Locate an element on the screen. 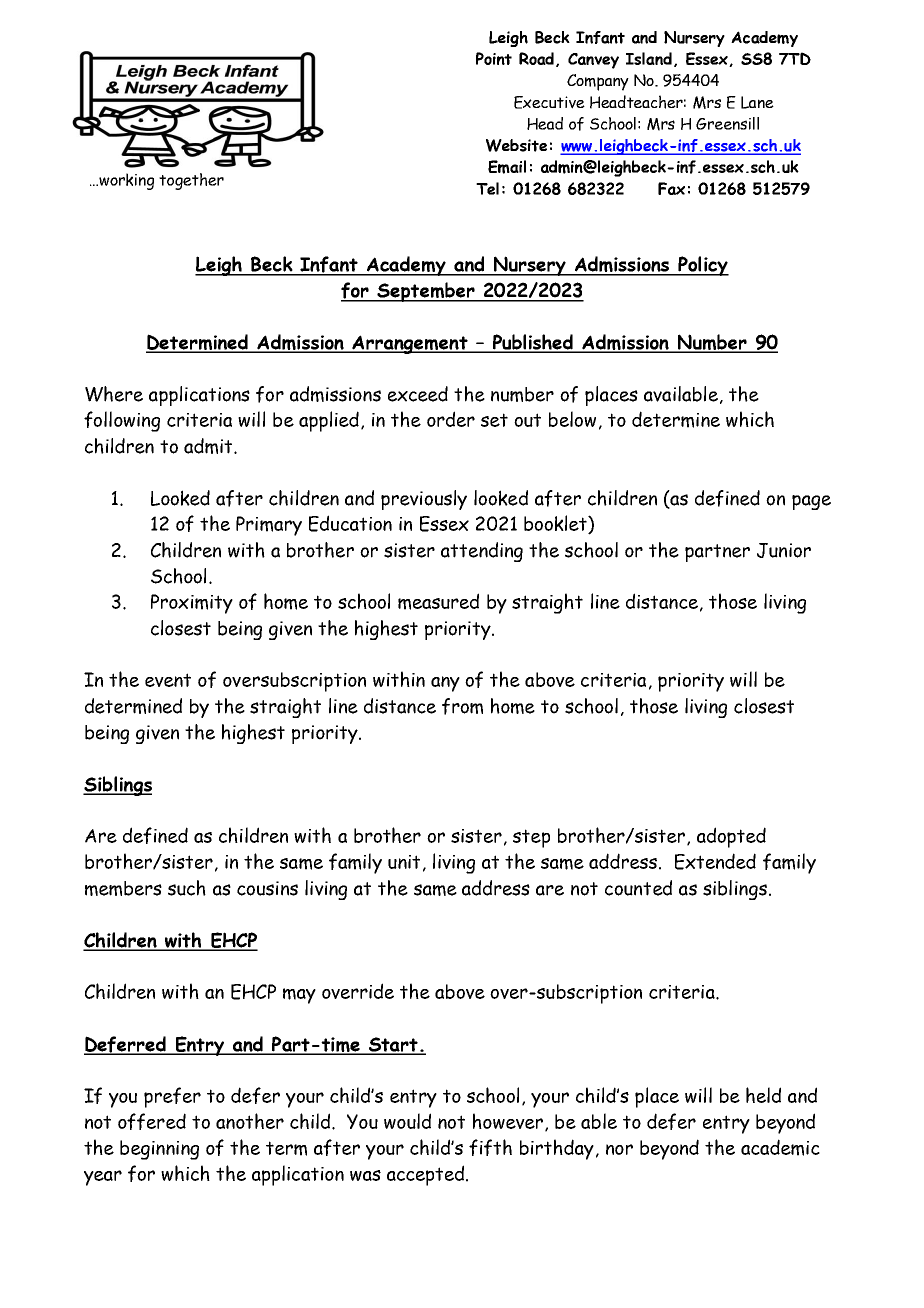 Image resolution: width=924 pixels, height=1308 pixels. fifth is located at coordinates (490, 1147).
